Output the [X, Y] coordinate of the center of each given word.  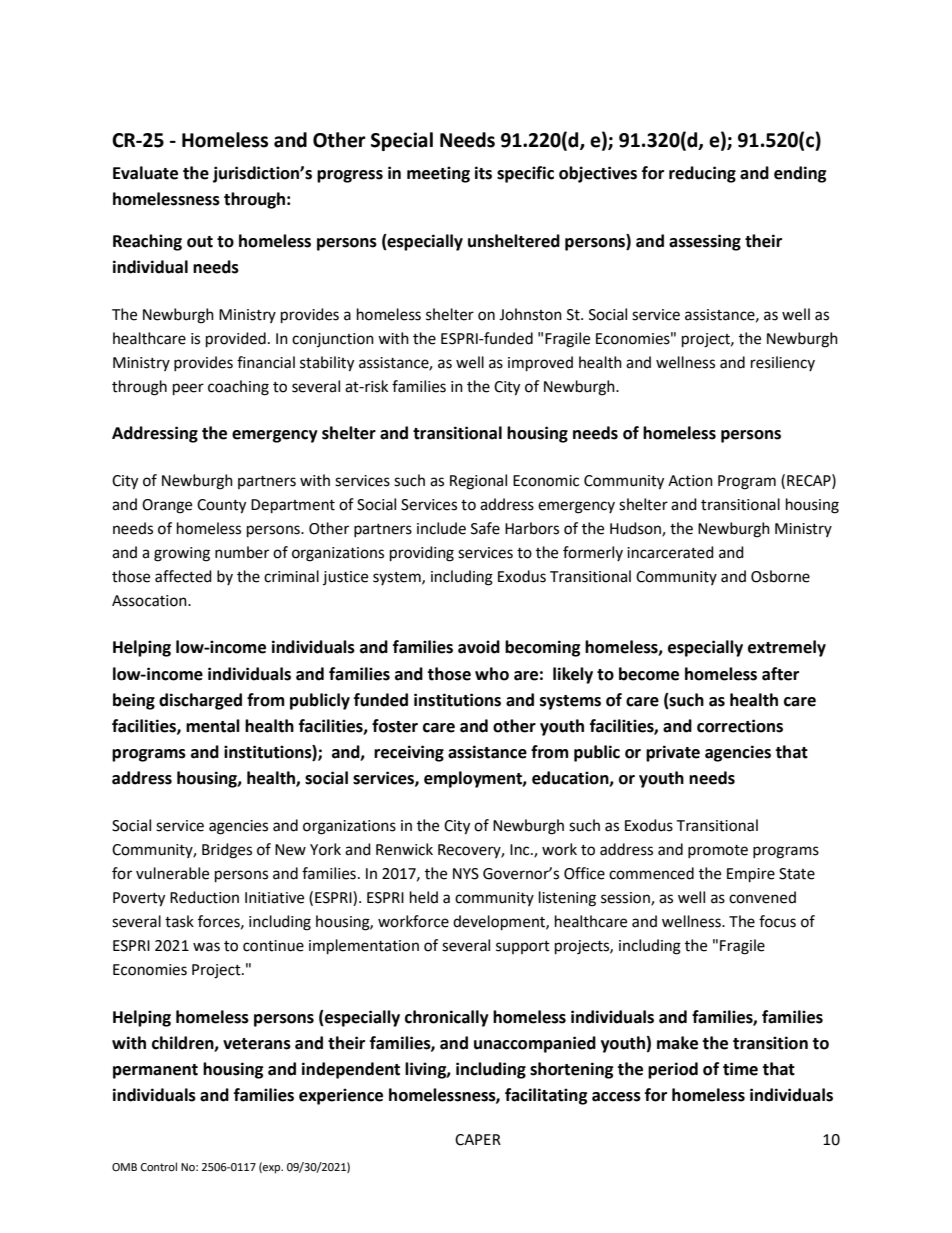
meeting [438, 174]
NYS [466, 874]
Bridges [227, 851]
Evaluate [145, 173]
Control [159, 1167]
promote [718, 851]
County [221, 506]
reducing [702, 174]
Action [690, 481]
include [441, 528]
